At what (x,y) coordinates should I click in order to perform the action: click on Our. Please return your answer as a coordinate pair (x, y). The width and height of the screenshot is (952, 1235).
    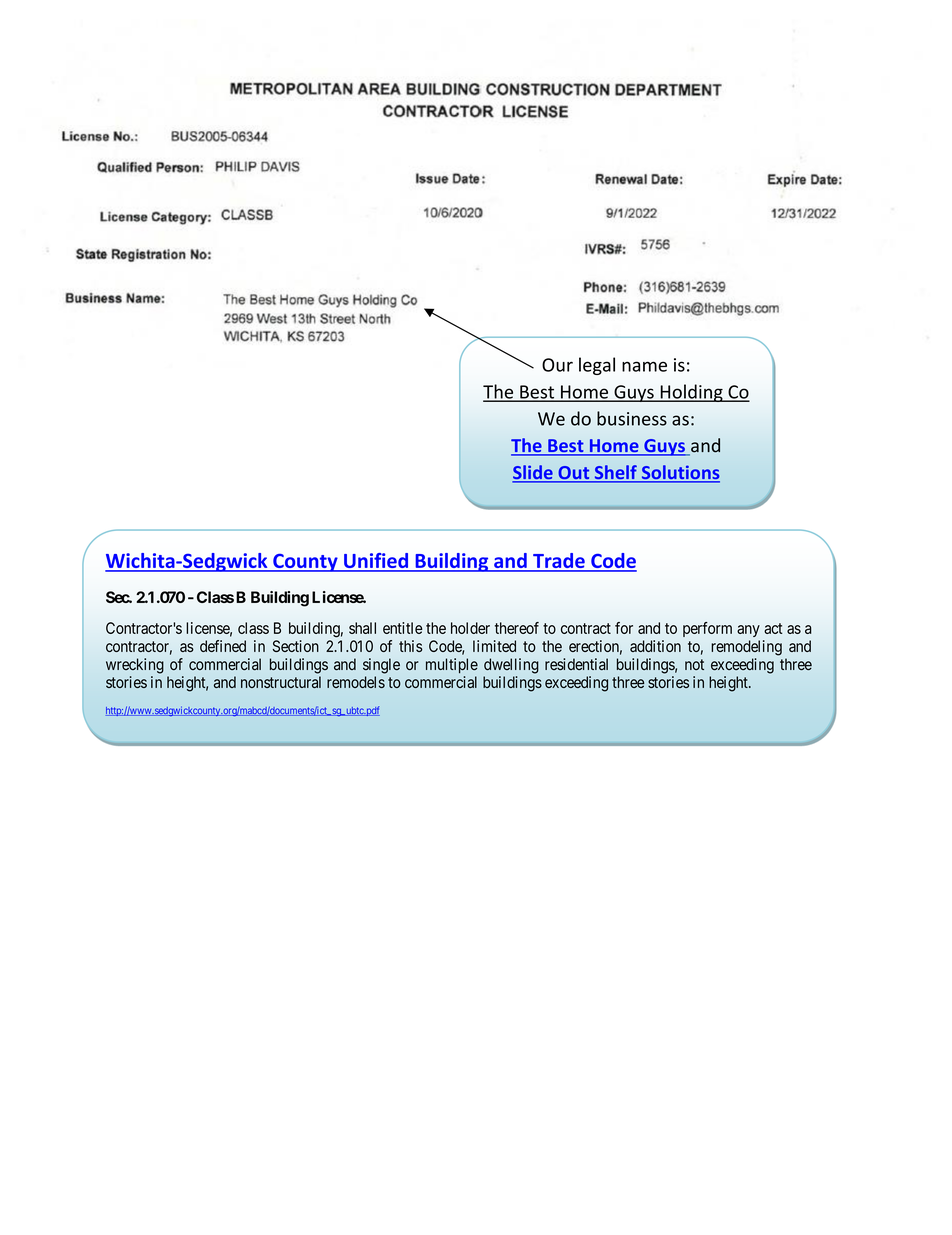
    Looking at the image, I should click on (557, 365).
